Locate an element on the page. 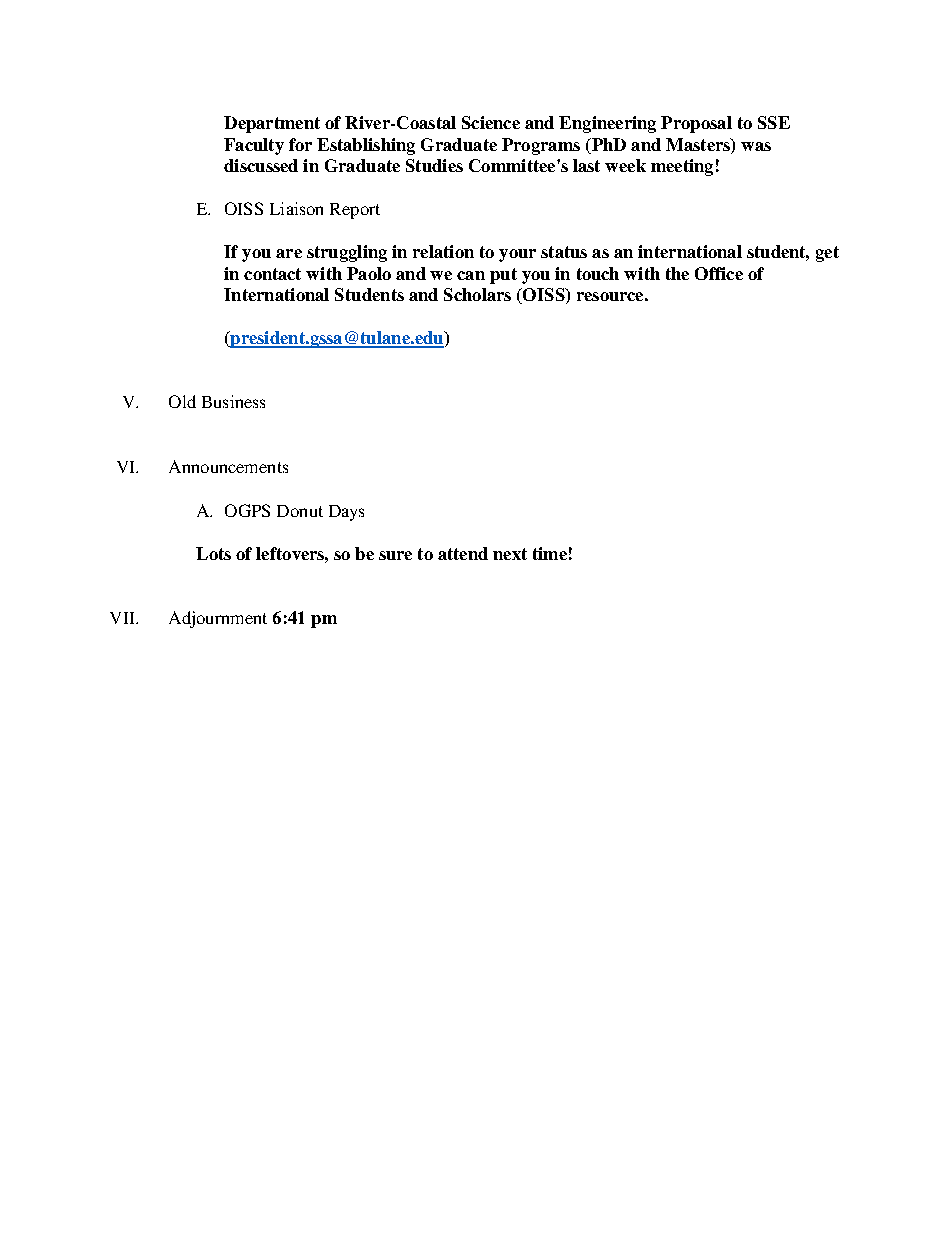  attend is located at coordinates (463, 553).
